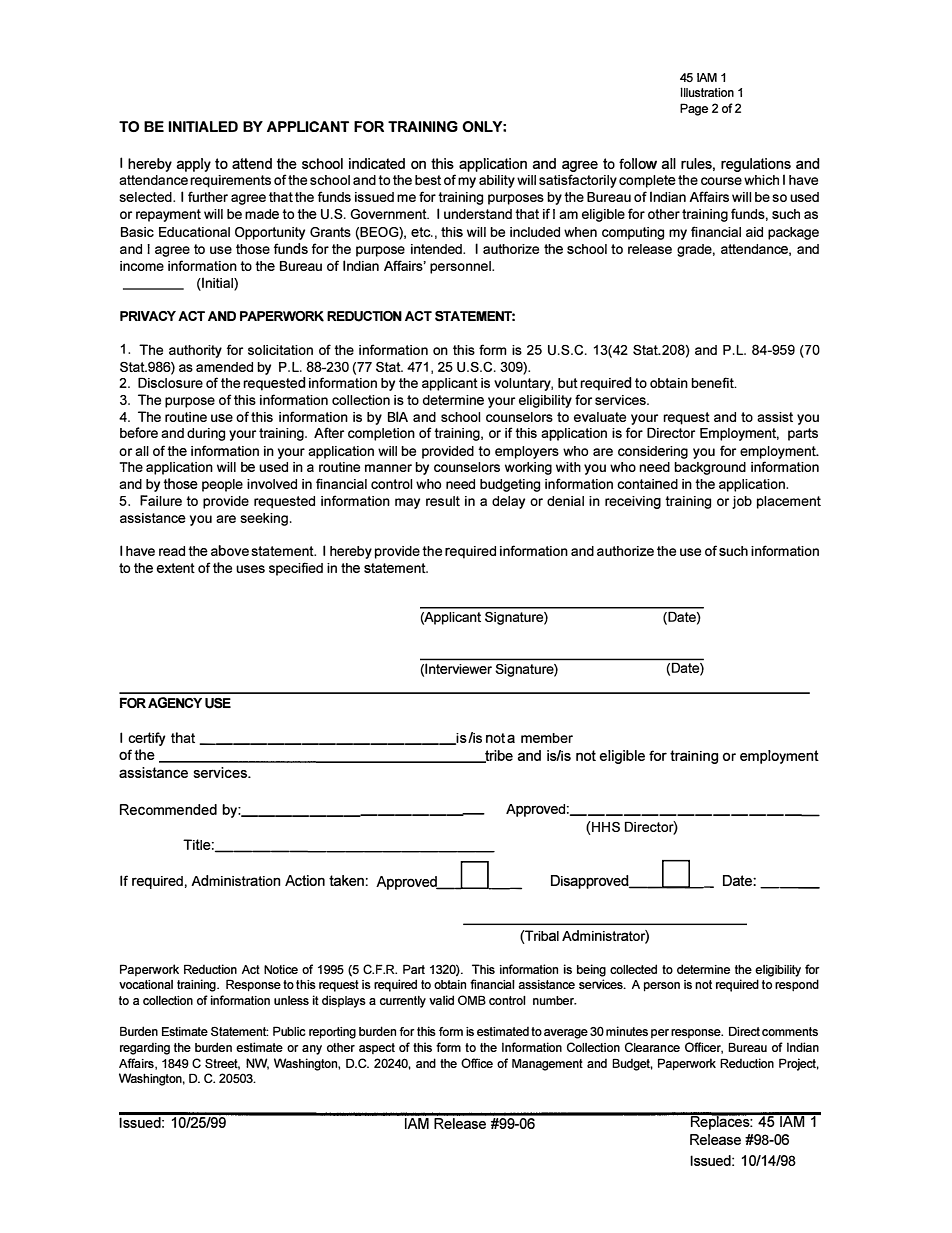  I want to click on authority, so click(195, 351).
